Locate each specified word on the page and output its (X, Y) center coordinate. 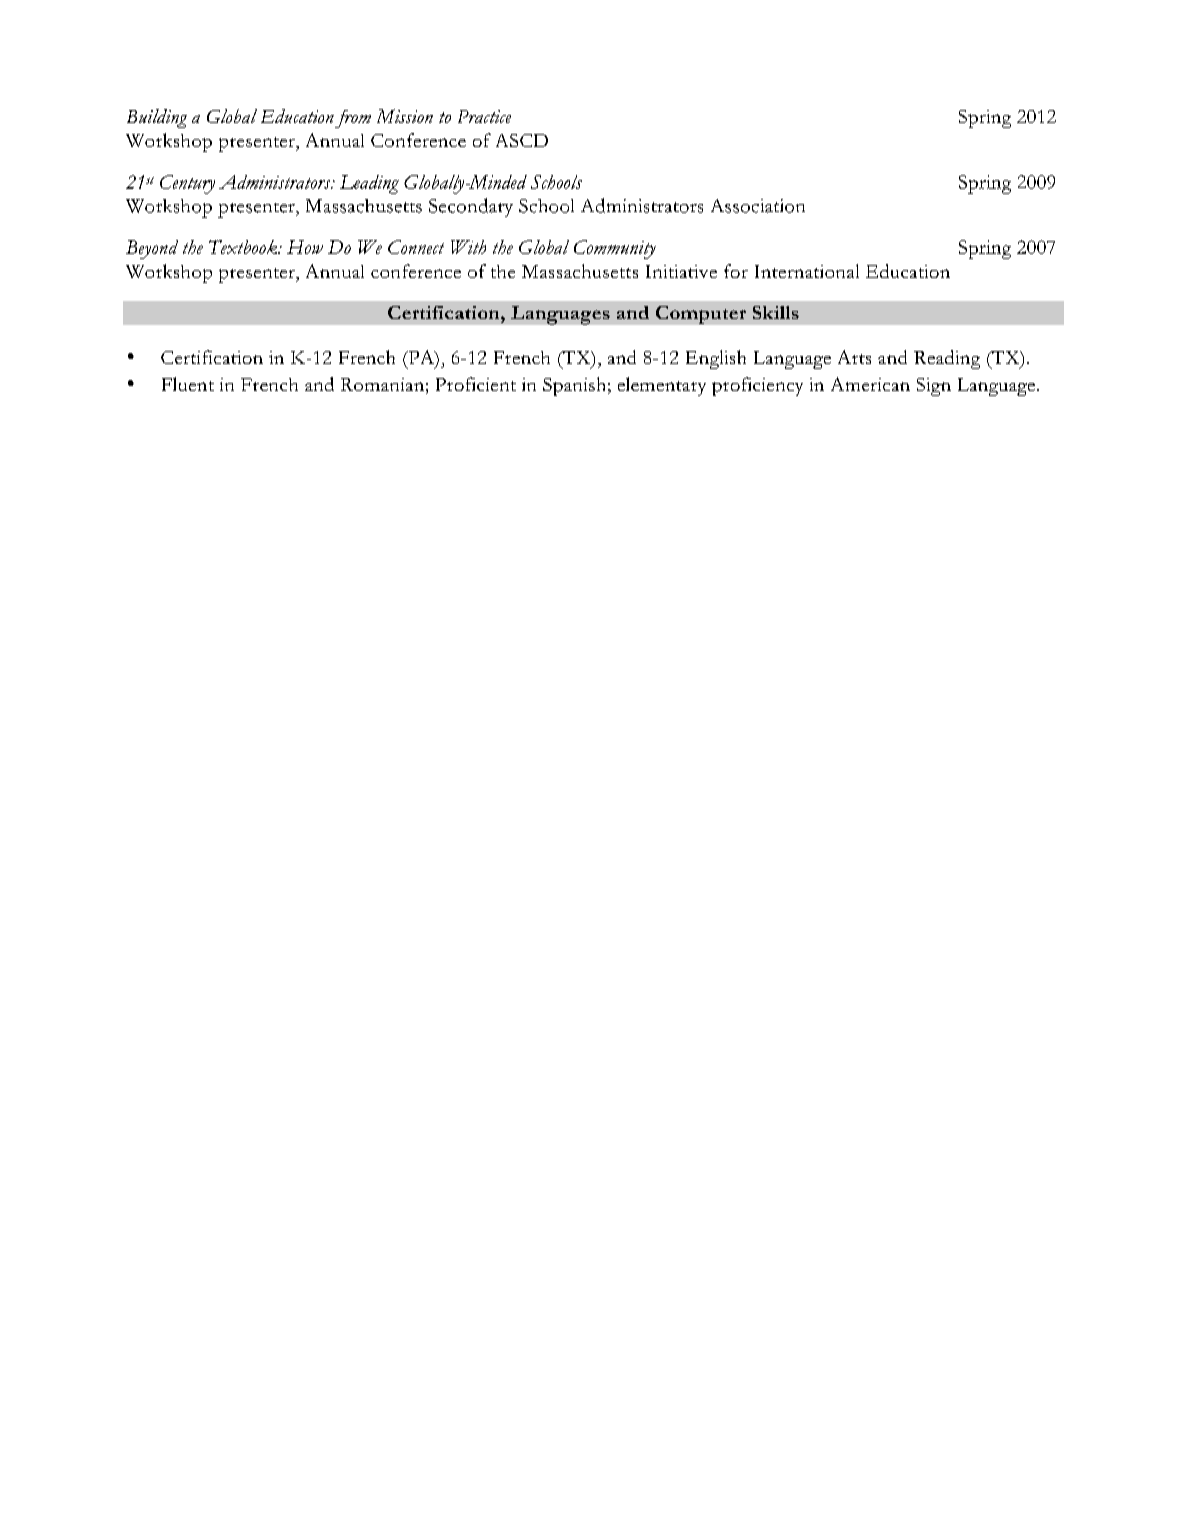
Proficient (476, 384)
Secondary (471, 207)
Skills (776, 312)
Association (758, 206)
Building (157, 118)
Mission (405, 116)
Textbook (244, 247)
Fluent (188, 384)
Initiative (681, 271)
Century (187, 184)
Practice (484, 116)
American (870, 384)
